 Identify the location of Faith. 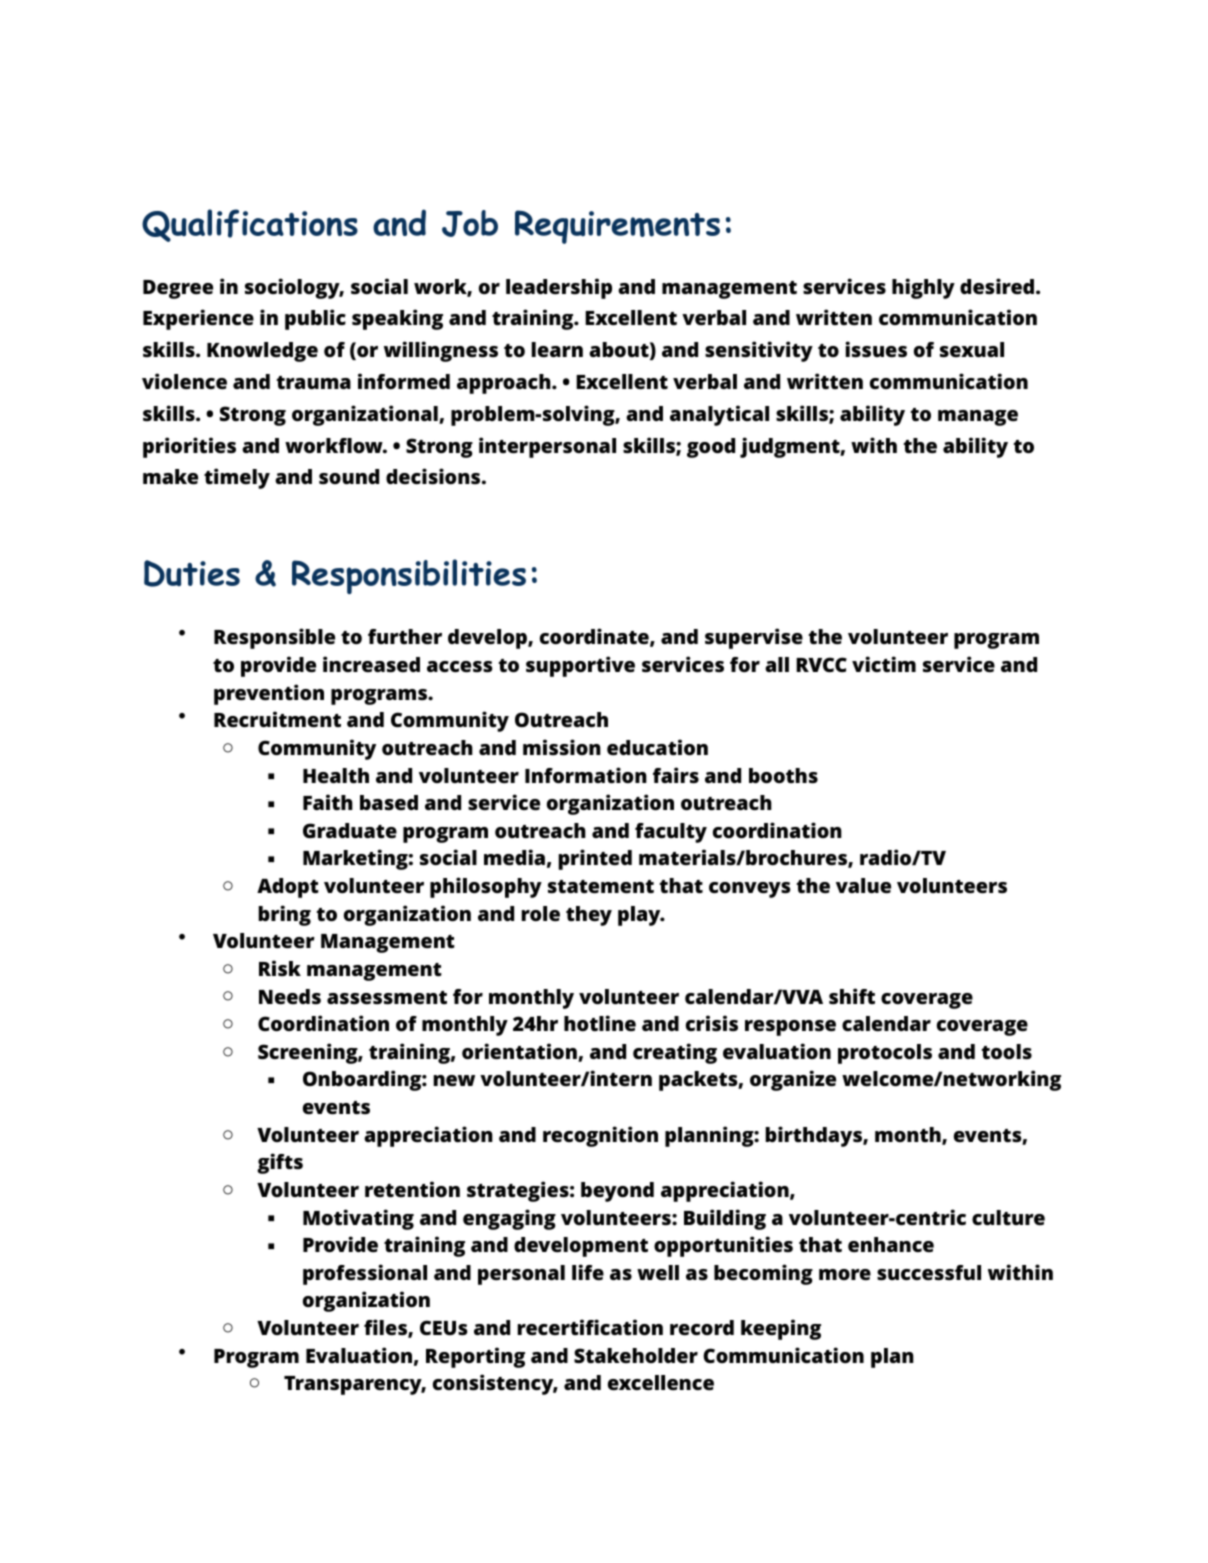
(328, 802).
